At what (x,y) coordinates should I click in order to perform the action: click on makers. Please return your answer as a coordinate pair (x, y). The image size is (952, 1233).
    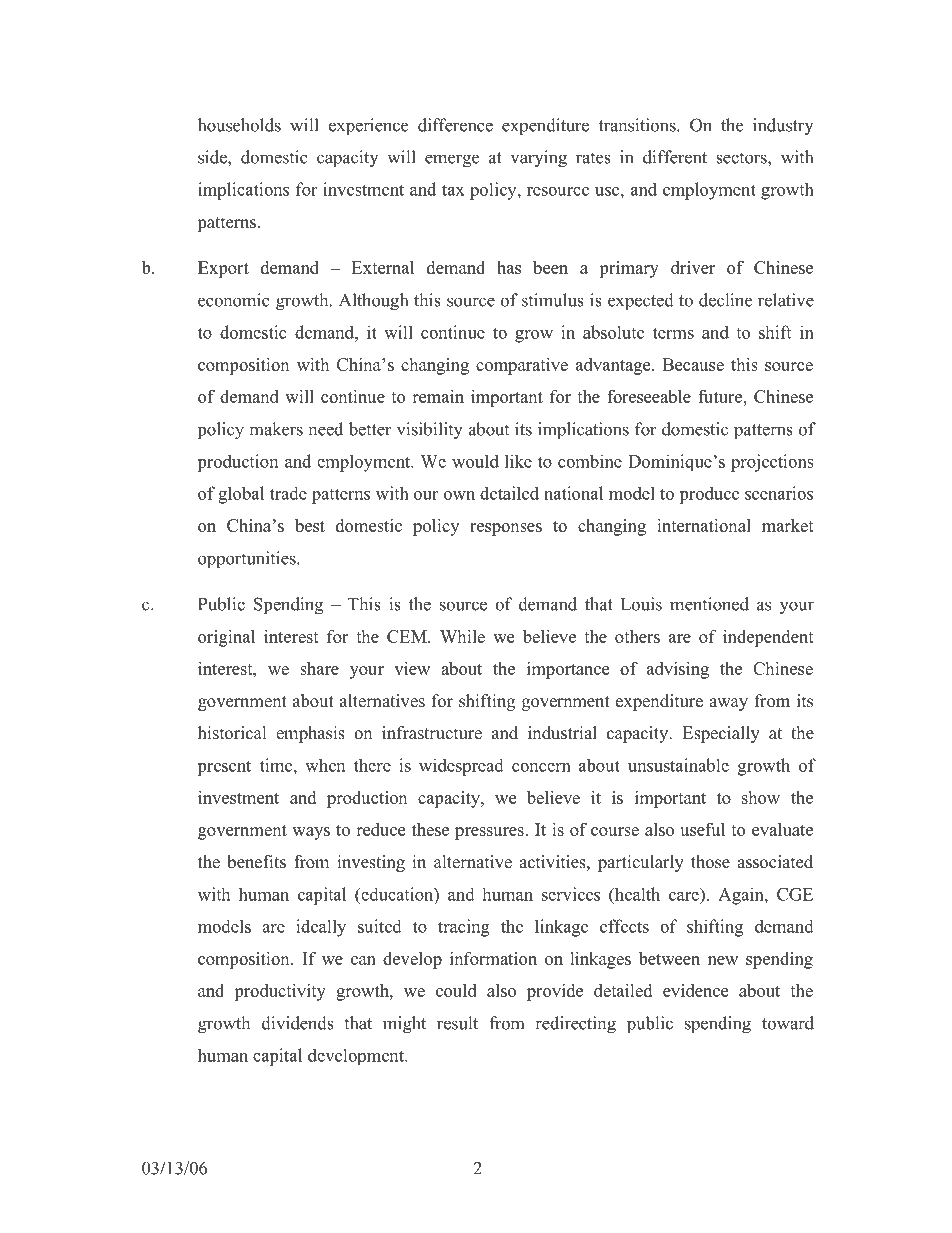
    Looking at the image, I should click on (276, 429).
